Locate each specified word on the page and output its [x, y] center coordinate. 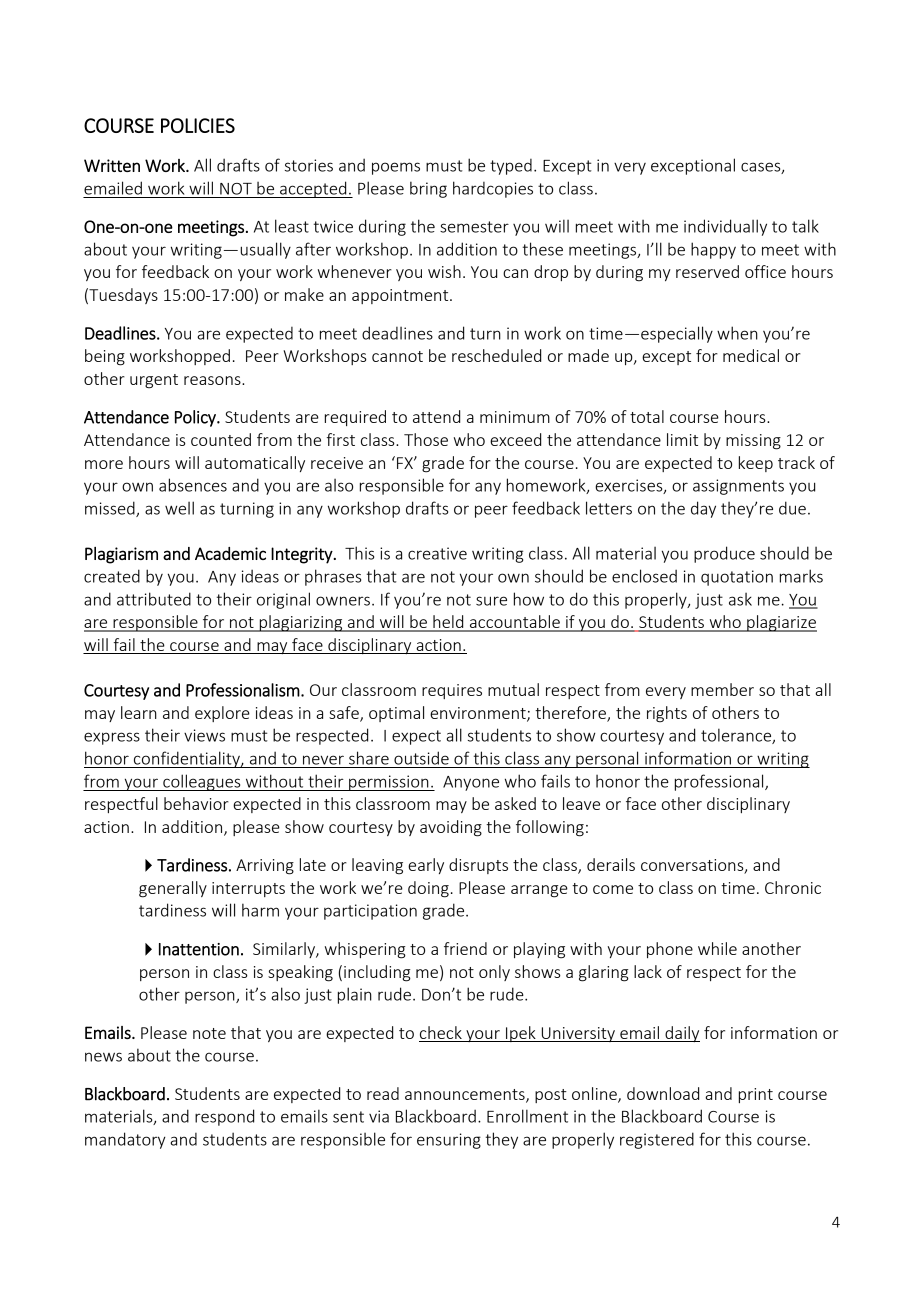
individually [725, 227]
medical [751, 355]
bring [428, 189]
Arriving [265, 867]
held [448, 623]
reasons [213, 380]
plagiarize [781, 623]
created [112, 576]
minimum [515, 417]
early [426, 866]
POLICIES [198, 125]
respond [224, 1117]
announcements [466, 1096]
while [717, 948]
